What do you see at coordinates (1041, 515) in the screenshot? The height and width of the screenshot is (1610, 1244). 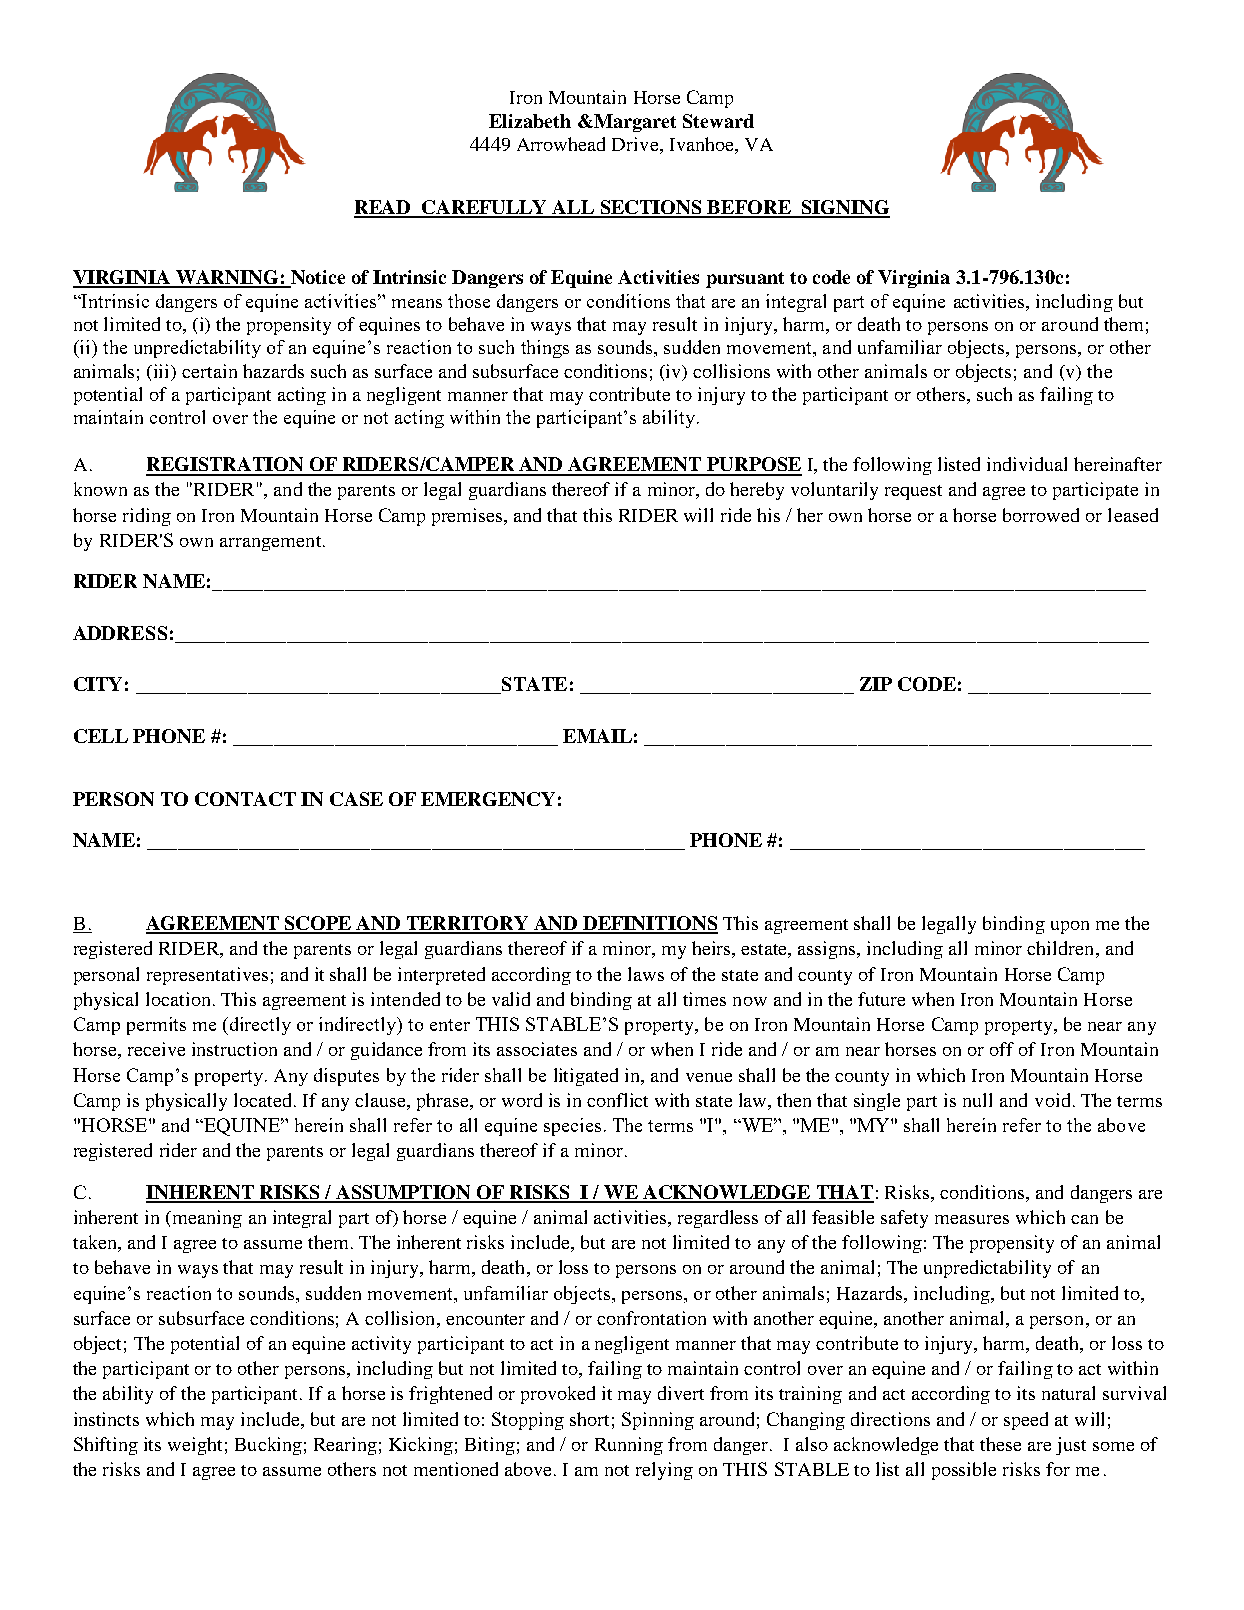 I see `borrowed` at bounding box center [1041, 515].
